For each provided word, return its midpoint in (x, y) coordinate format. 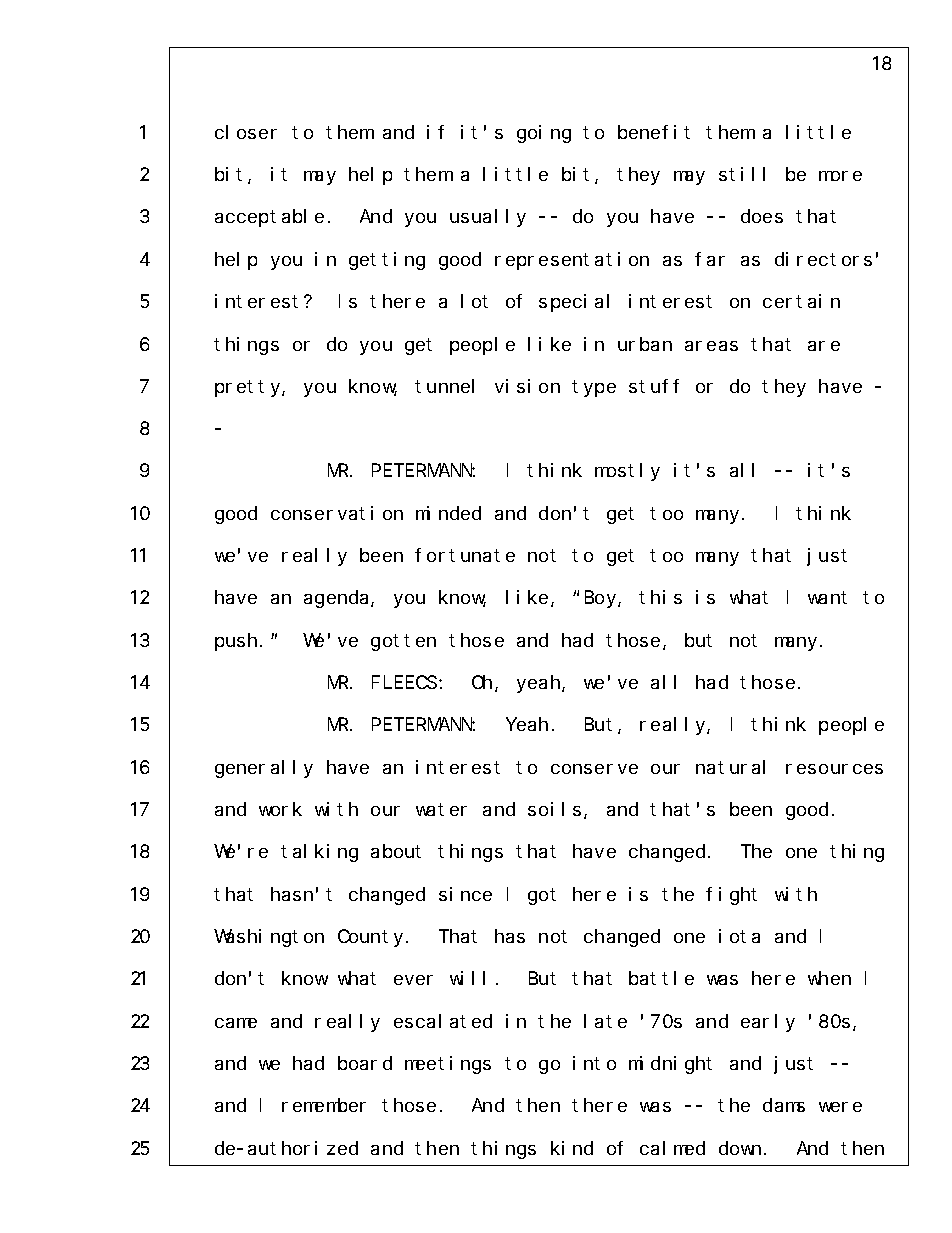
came (236, 1023)
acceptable (269, 218)
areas (711, 346)
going (544, 134)
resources (834, 769)
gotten (403, 642)
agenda (338, 599)
